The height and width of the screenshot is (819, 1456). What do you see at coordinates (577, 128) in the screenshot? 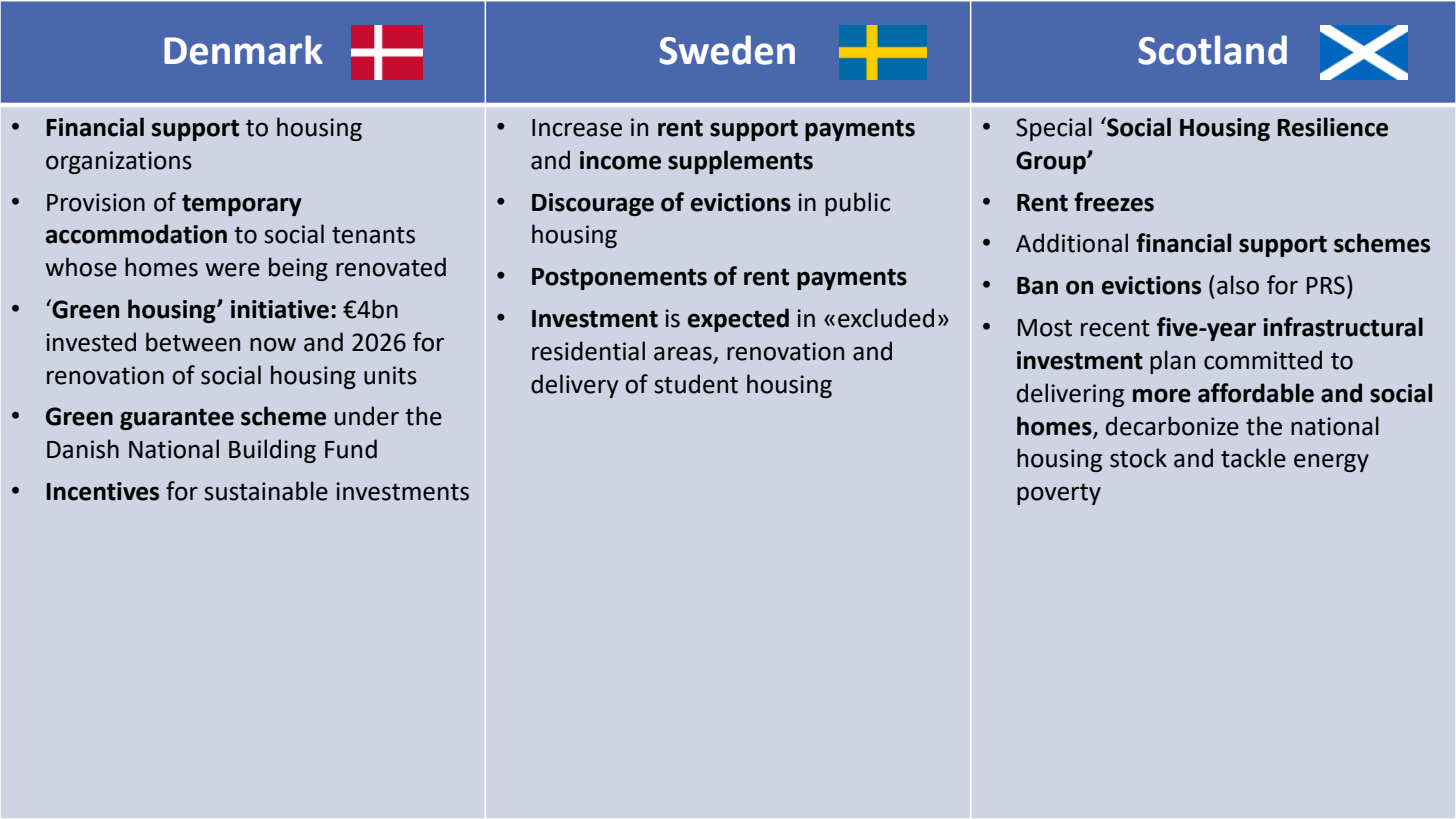
I see `Increase` at bounding box center [577, 128].
